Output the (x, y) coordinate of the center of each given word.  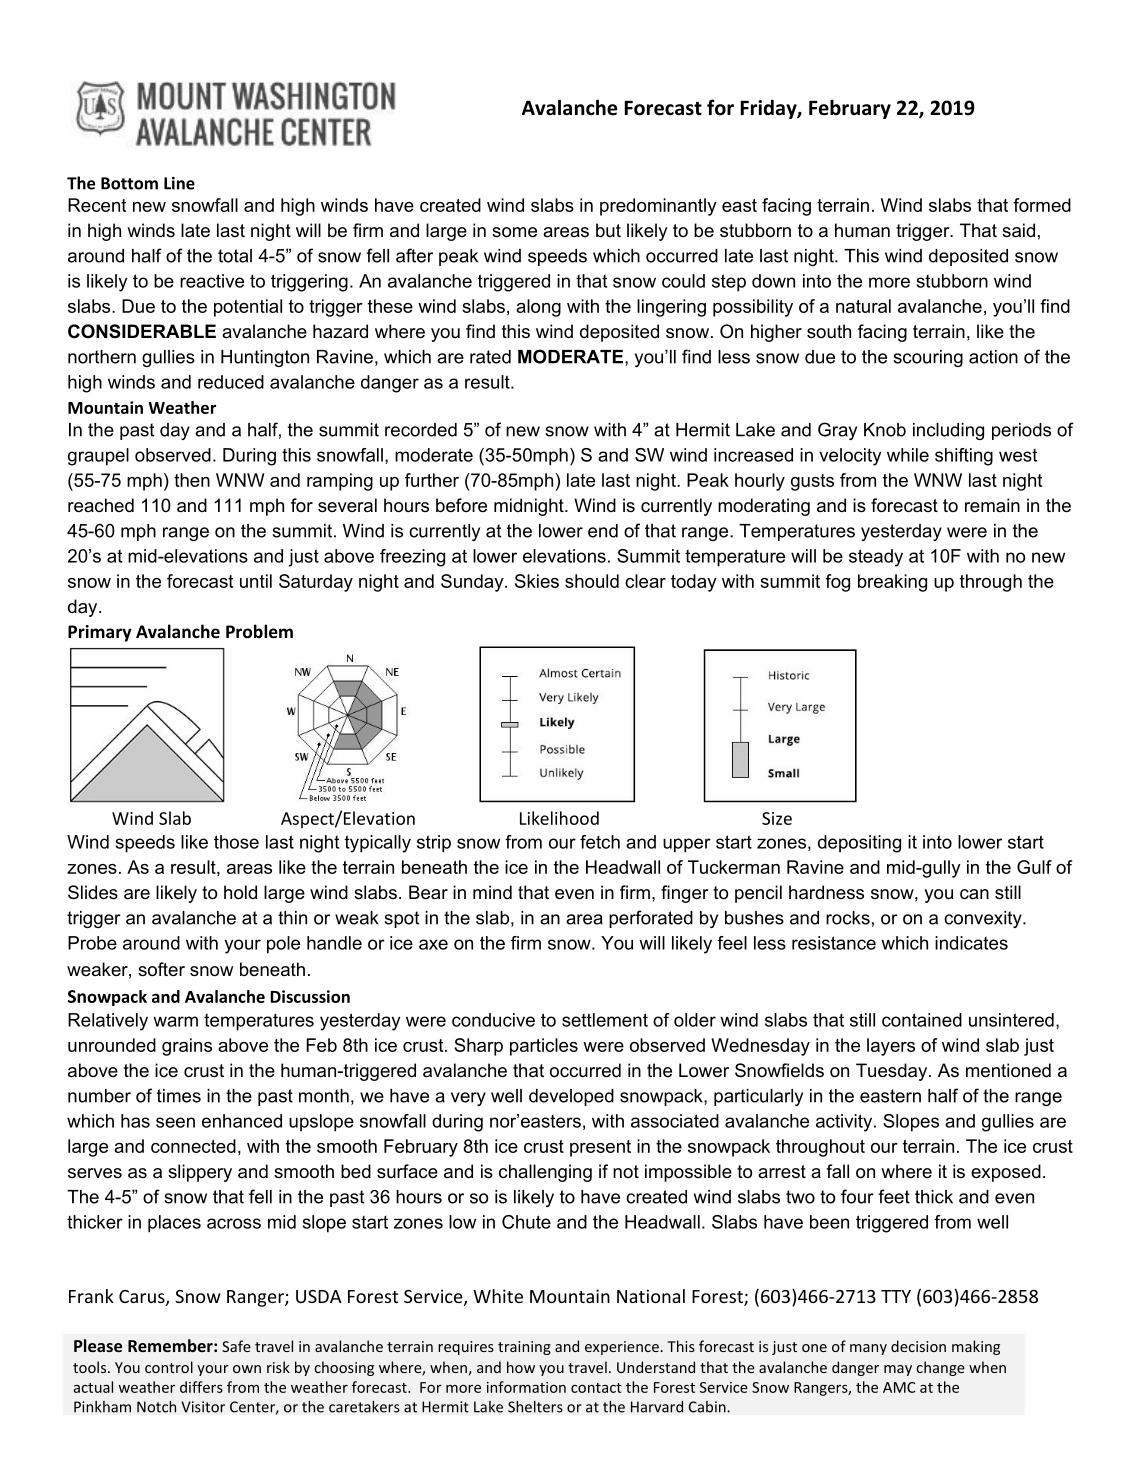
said (1018, 230)
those (236, 842)
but (608, 230)
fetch (600, 842)
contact (596, 1388)
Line (179, 183)
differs (201, 1387)
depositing (859, 844)
